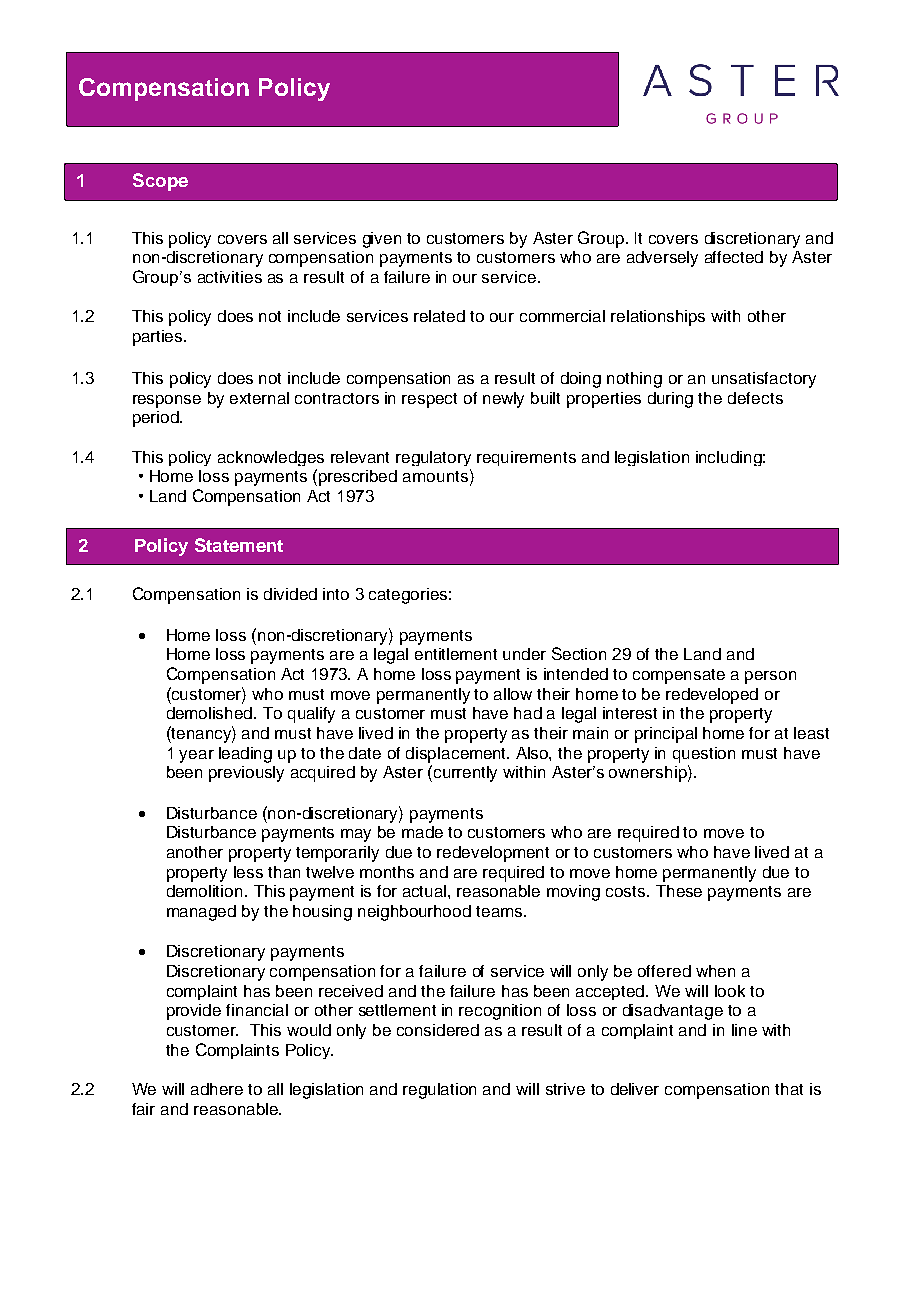 Image resolution: width=924 pixels, height=1308 pixels. Describe the element at coordinates (435, 476) in the page. I see `amounts` at that location.
